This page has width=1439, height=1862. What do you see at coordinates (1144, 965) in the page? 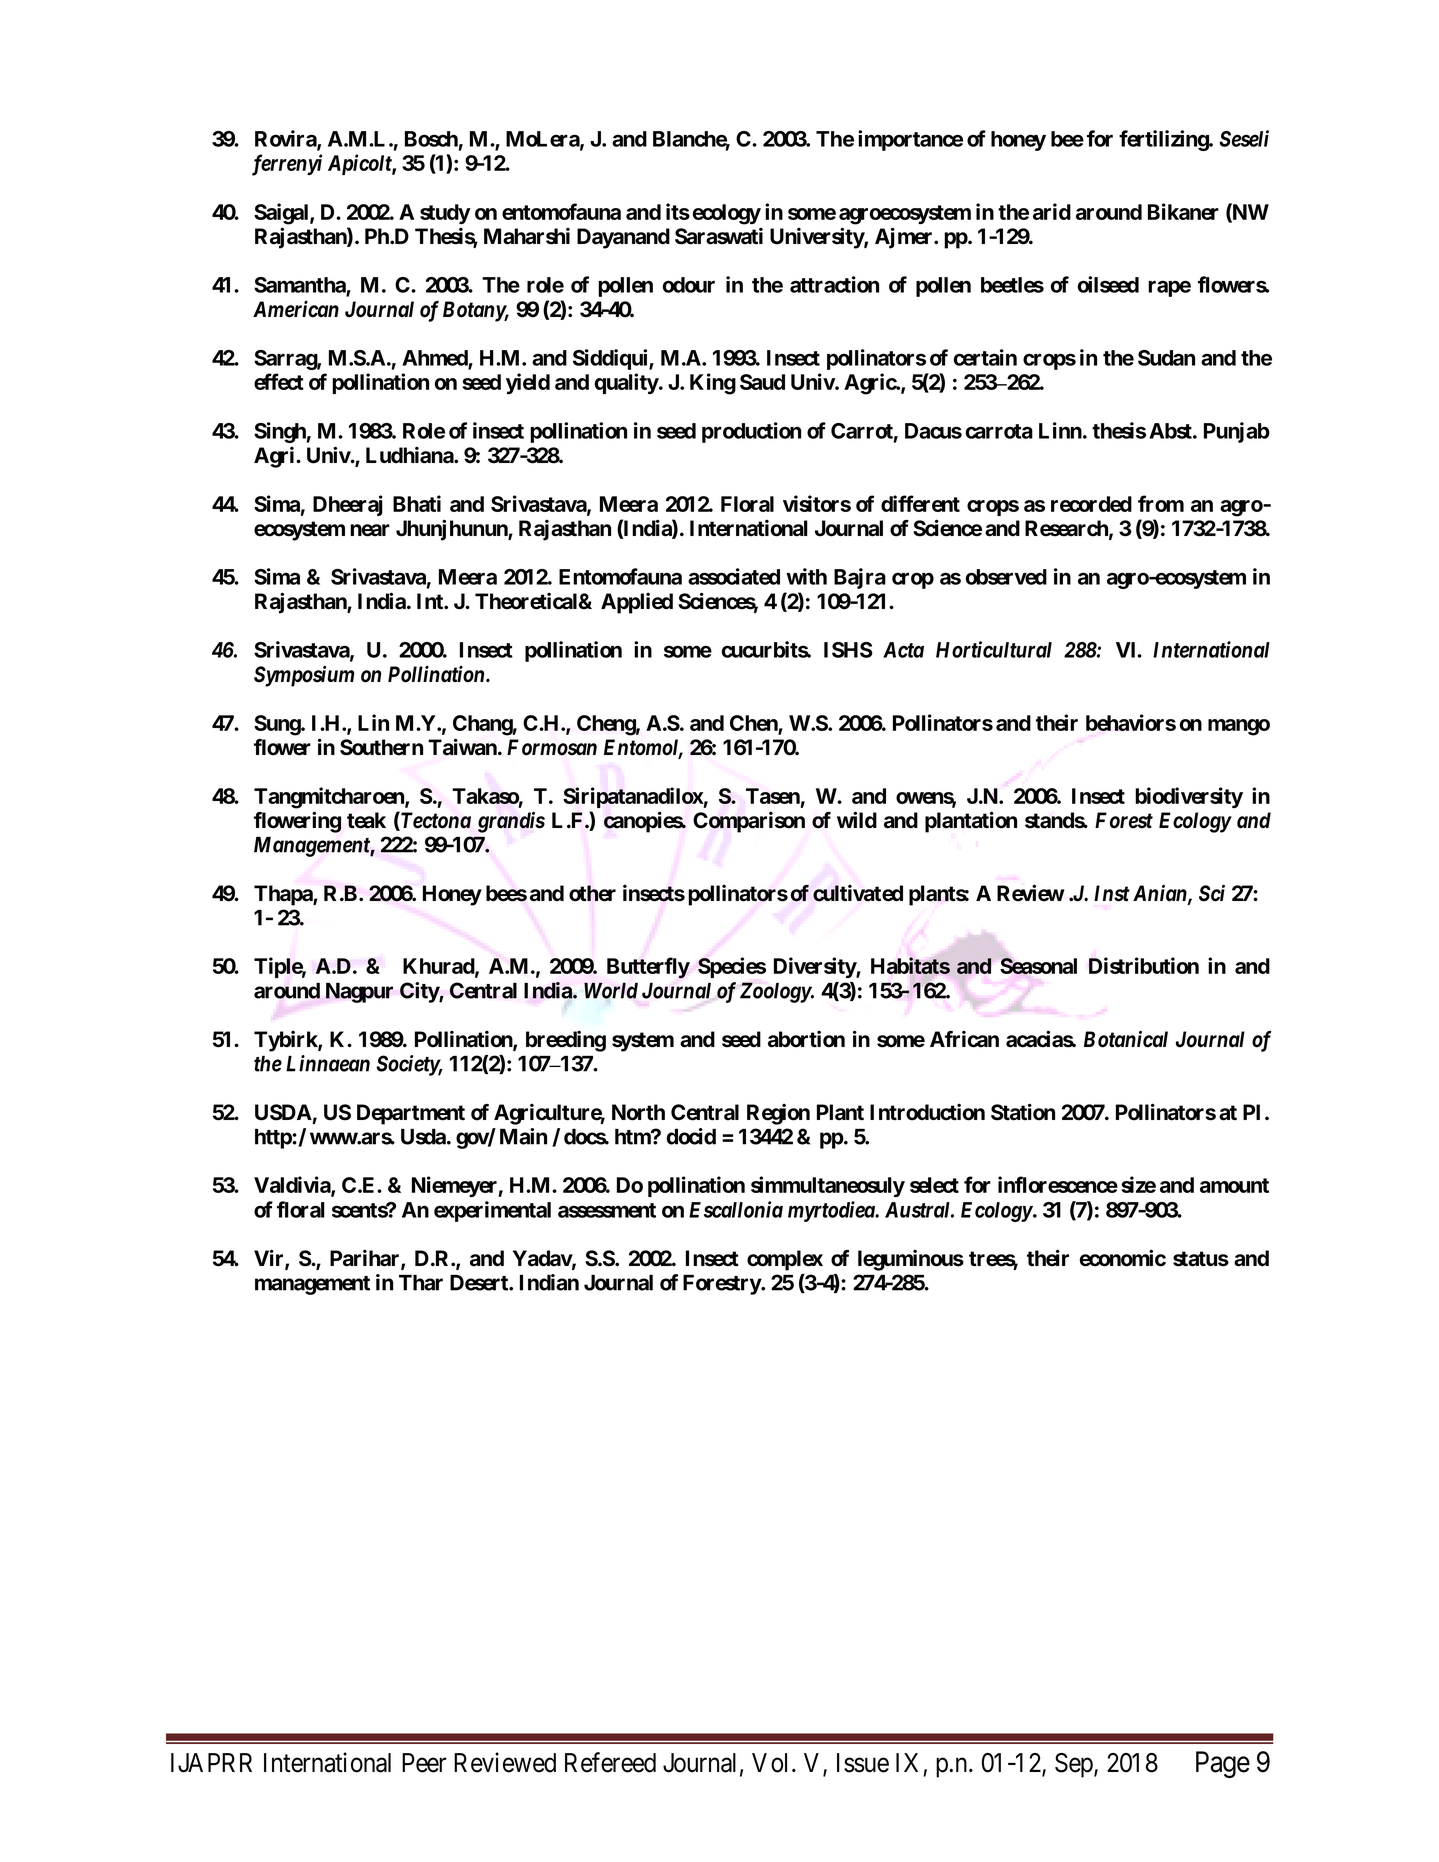
I see `Distribution` at bounding box center [1144, 965].
